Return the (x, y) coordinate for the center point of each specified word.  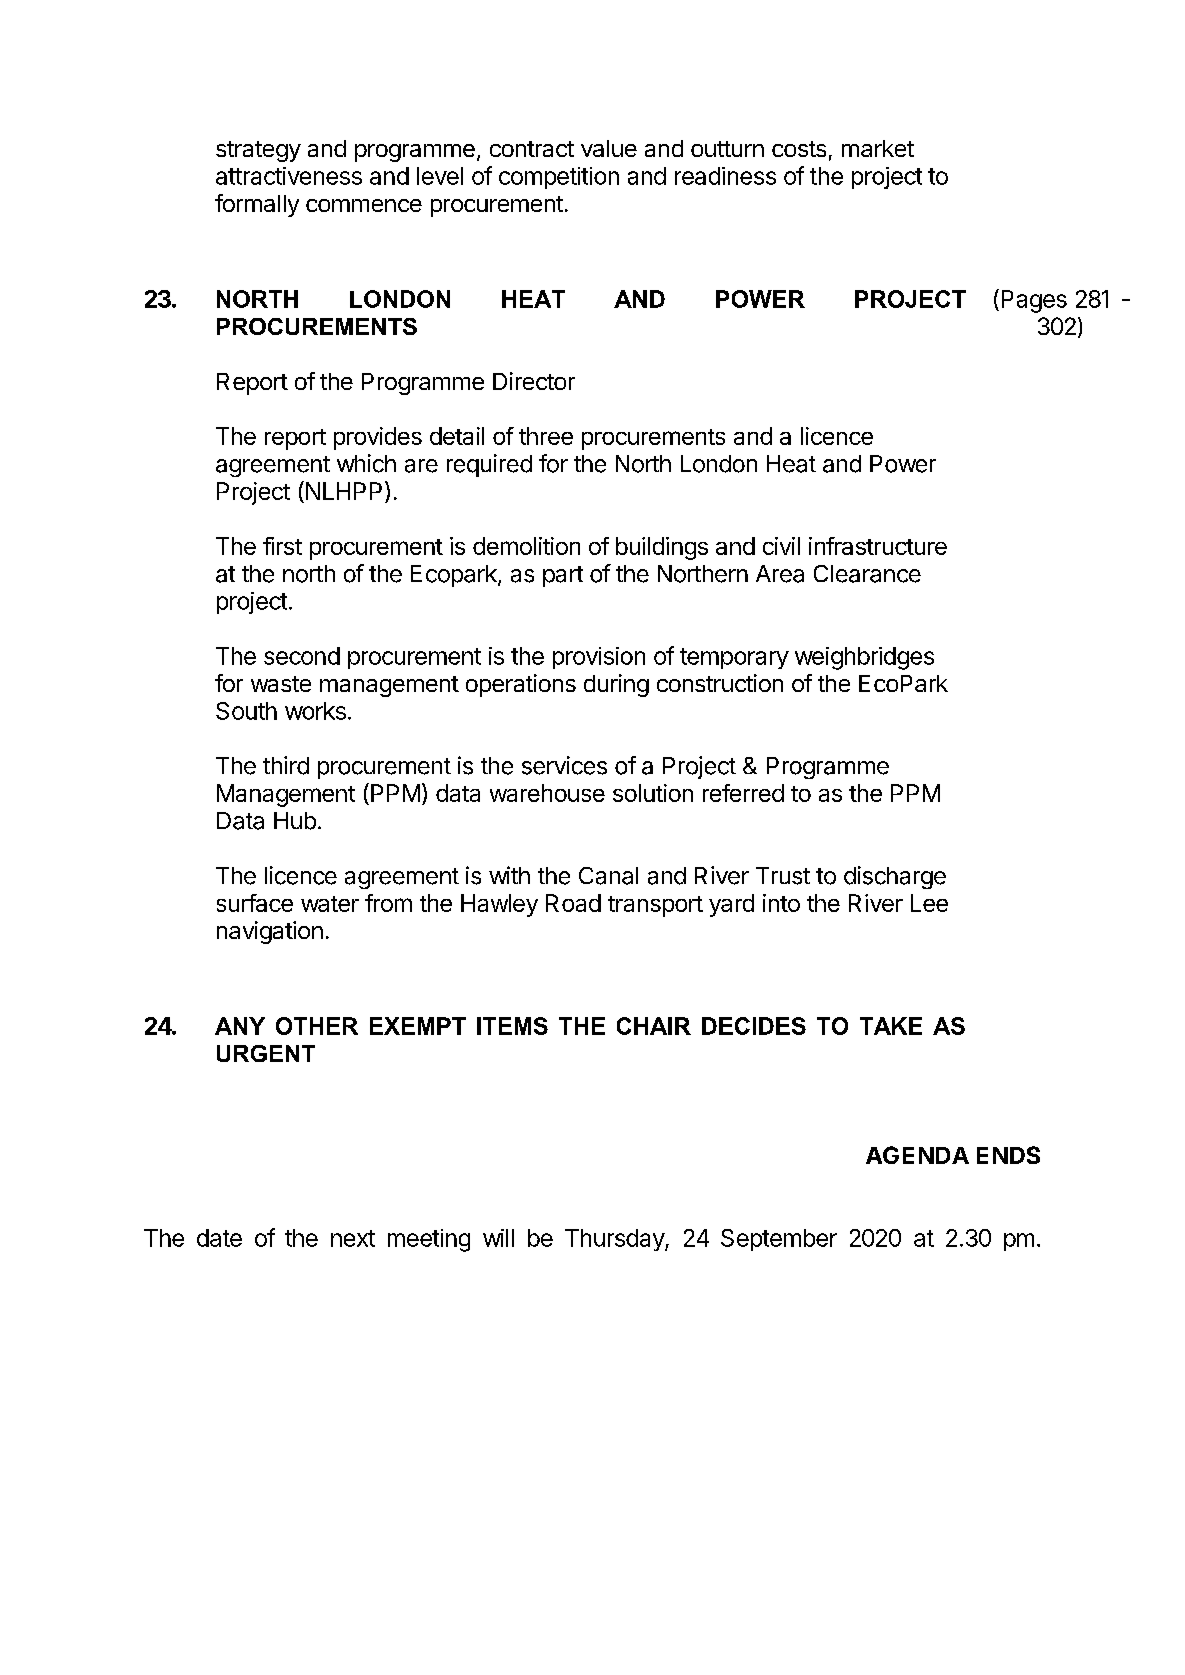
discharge (895, 877)
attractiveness (289, 176)
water (330, 904)
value (609, 148)
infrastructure (878, 546)
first (282, 546)
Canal (608, 876)
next (353, 1238)
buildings (662, 548)
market (878, 148)
